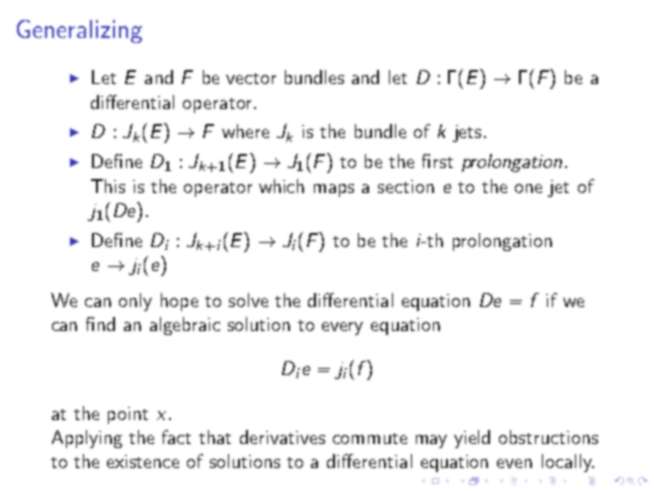  Describe the element at coordinates (467, 133) in the page. I see `jets` at that location.
